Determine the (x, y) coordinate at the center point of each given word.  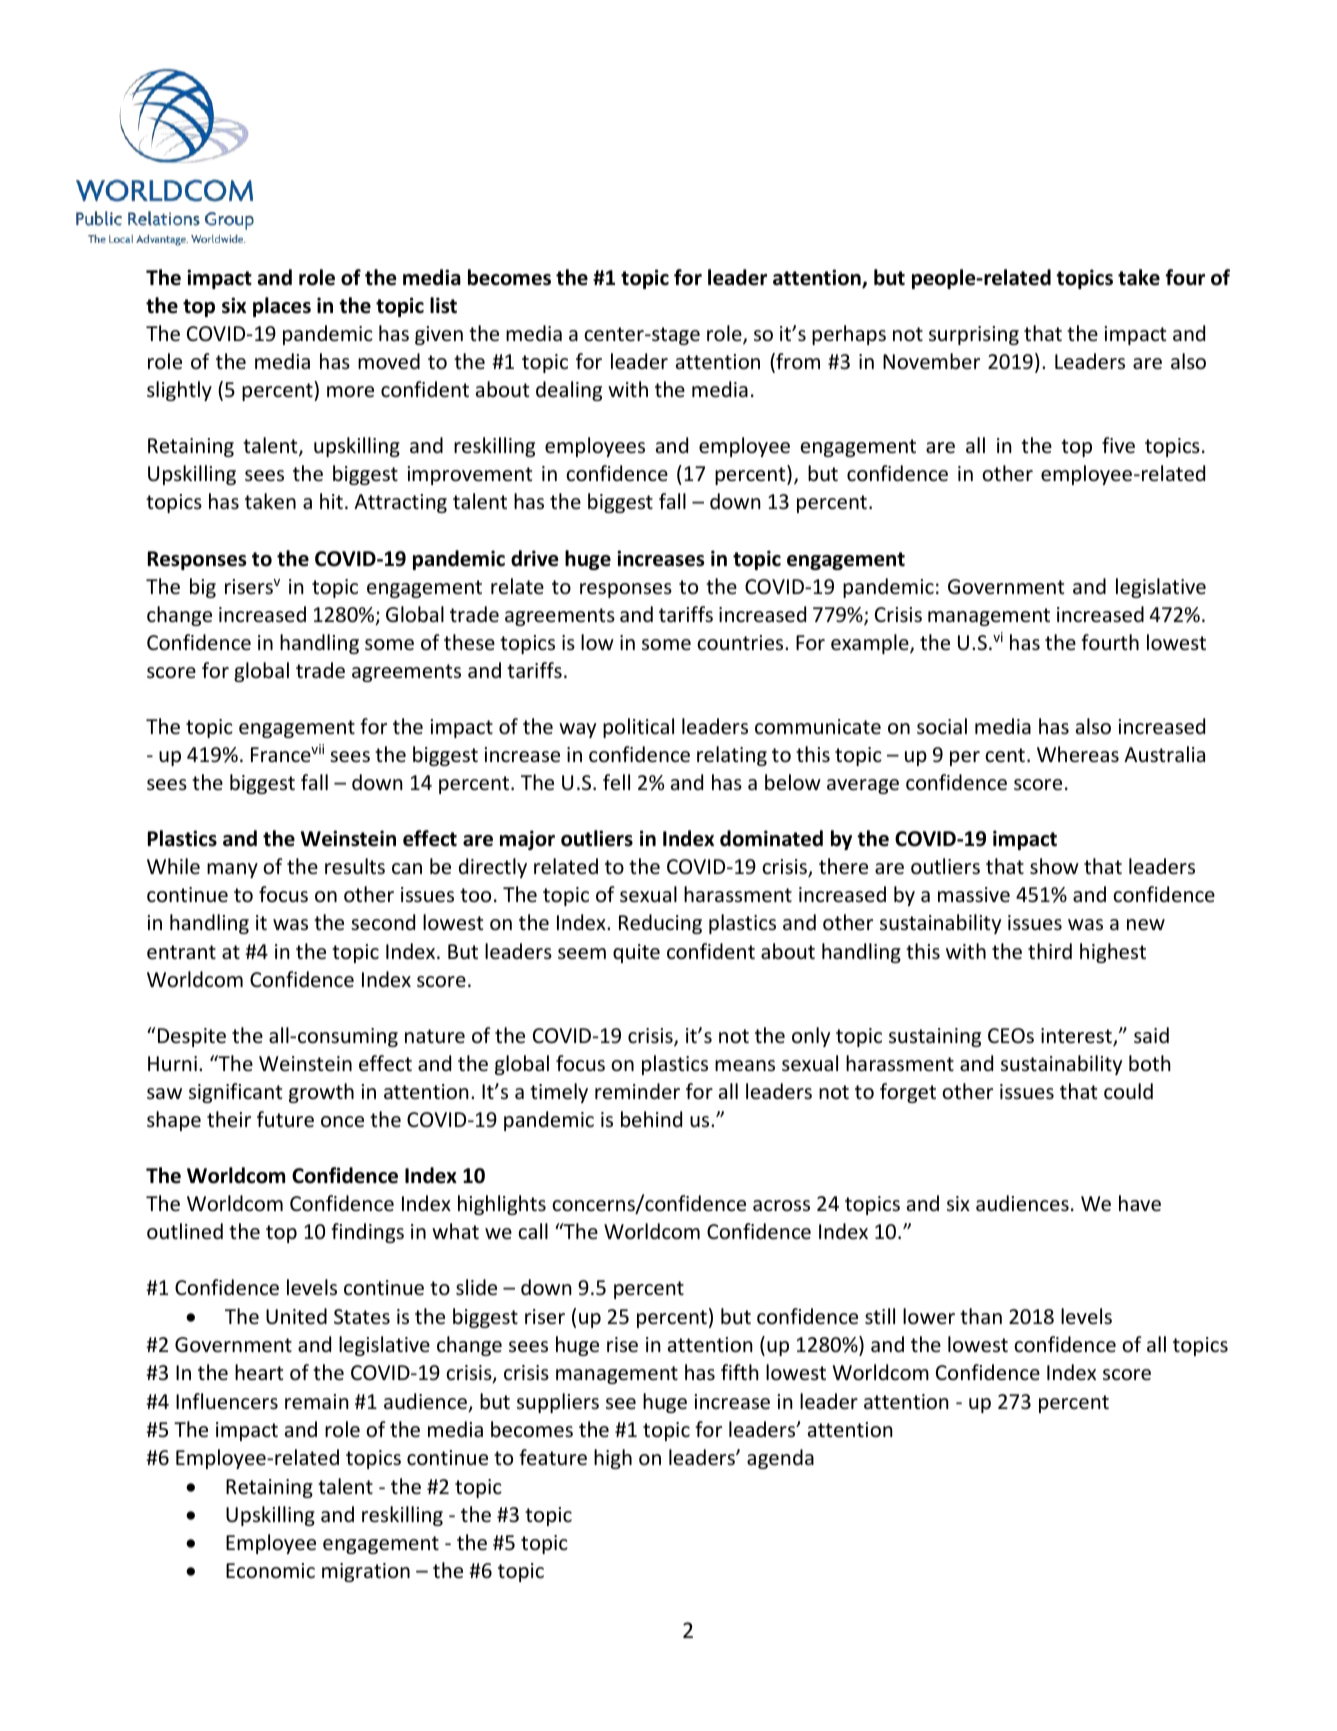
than (981, 1316)
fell (616, 782)
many (232, 870)
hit (331, 501)
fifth (740, 1372)
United (296, 1316)
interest (1077, 1037)
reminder (637, 1091)
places (282, 307)
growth (321, 1093)
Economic (270, 1571)
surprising (974, 335)
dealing (569, 391)
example (871, 644)
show (1054, 866)
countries (741, 643)
